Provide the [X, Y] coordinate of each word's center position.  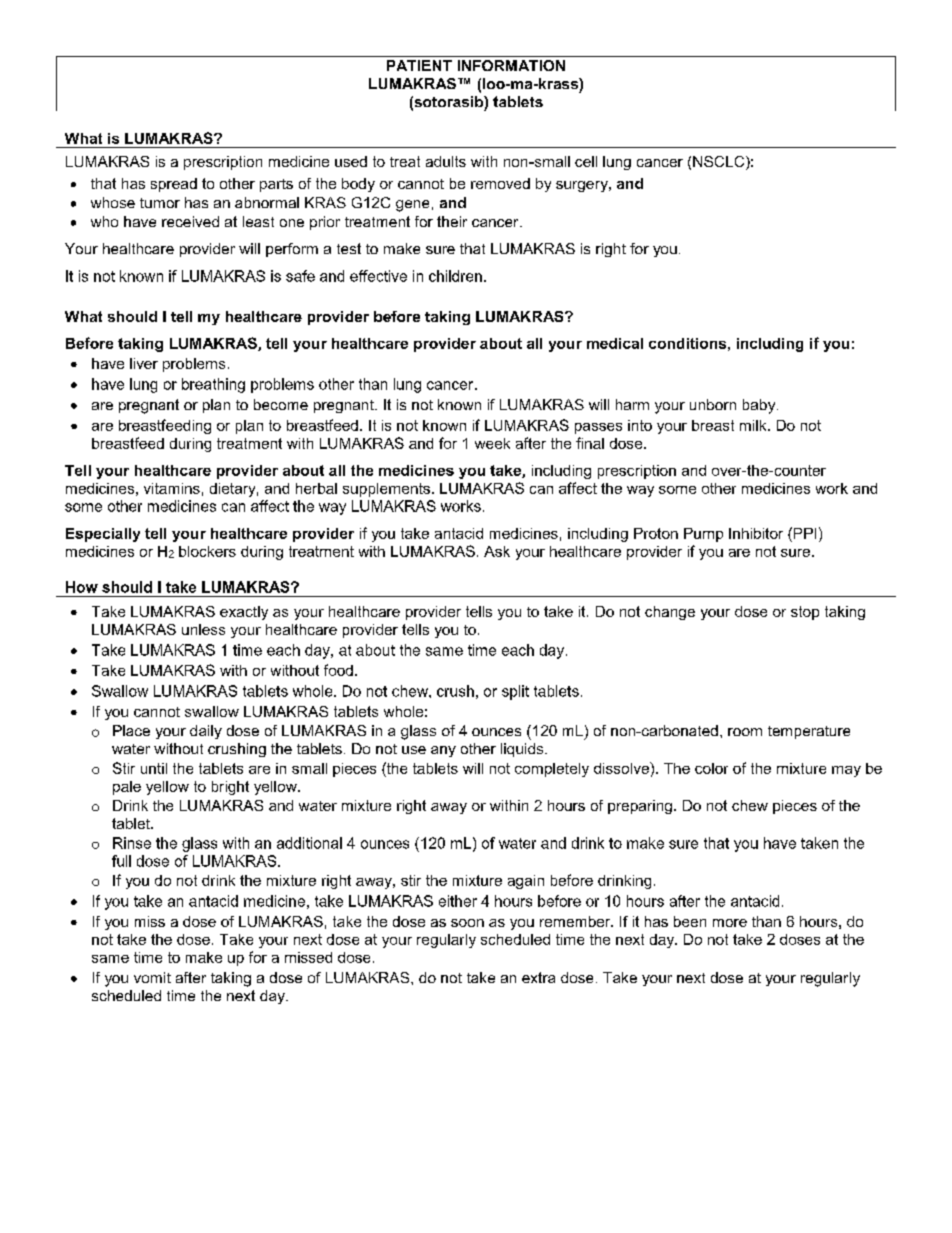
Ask [497, 551]
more [730, 923]
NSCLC [720, 163]
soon [467, 923]
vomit [152, 977]
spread [174, 185]
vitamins [172, 488]
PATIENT [419, 65]
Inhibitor [756, 533]
